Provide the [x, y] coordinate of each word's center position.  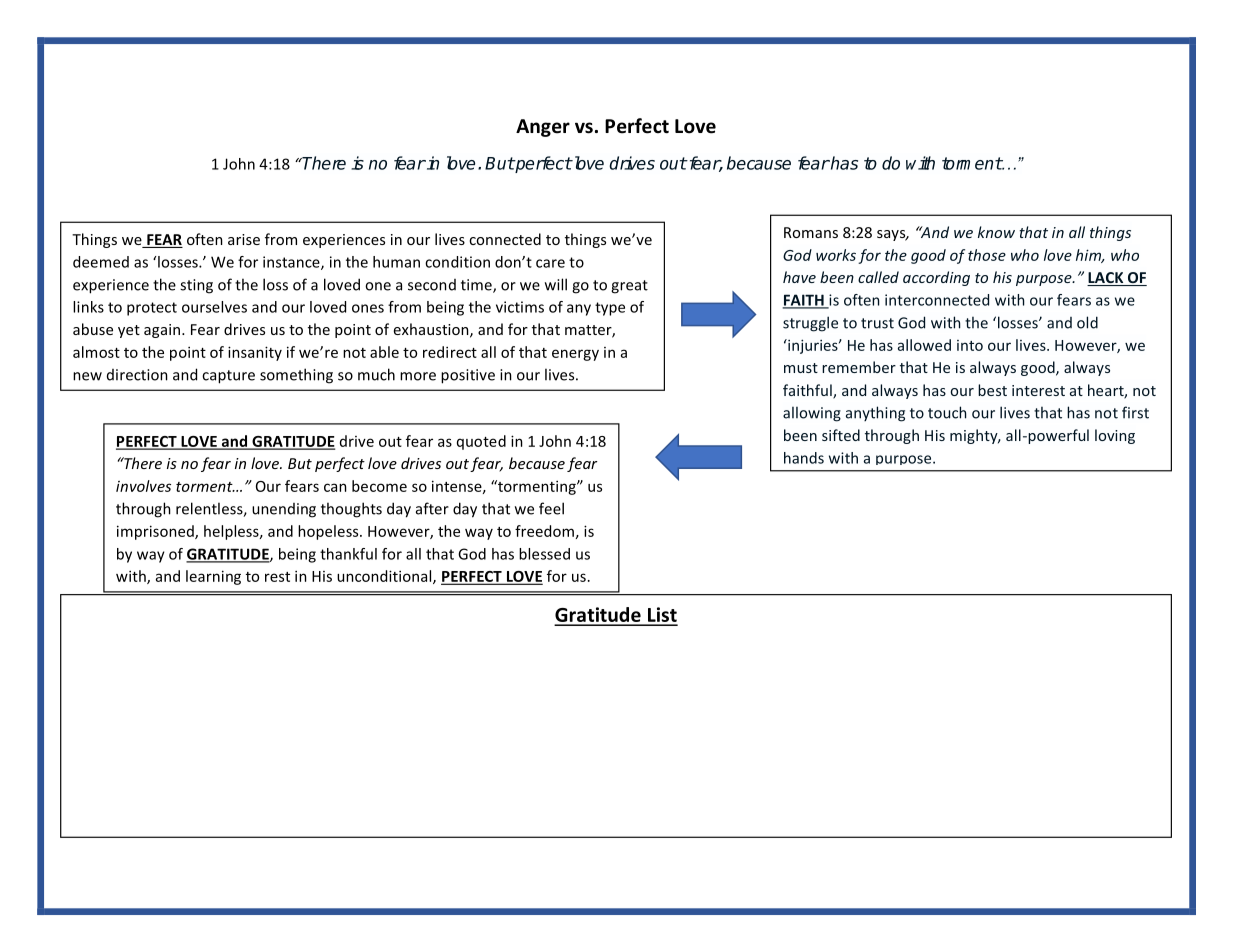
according [936, 278]
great [629, 287]
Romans [811, 232]
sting [196, 286]
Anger [543, 128]
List [662, 616]
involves [143, 486]
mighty [975, 436]
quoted [481, 442]
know [996, 232]
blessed [544, 554]
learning [213, 577]
